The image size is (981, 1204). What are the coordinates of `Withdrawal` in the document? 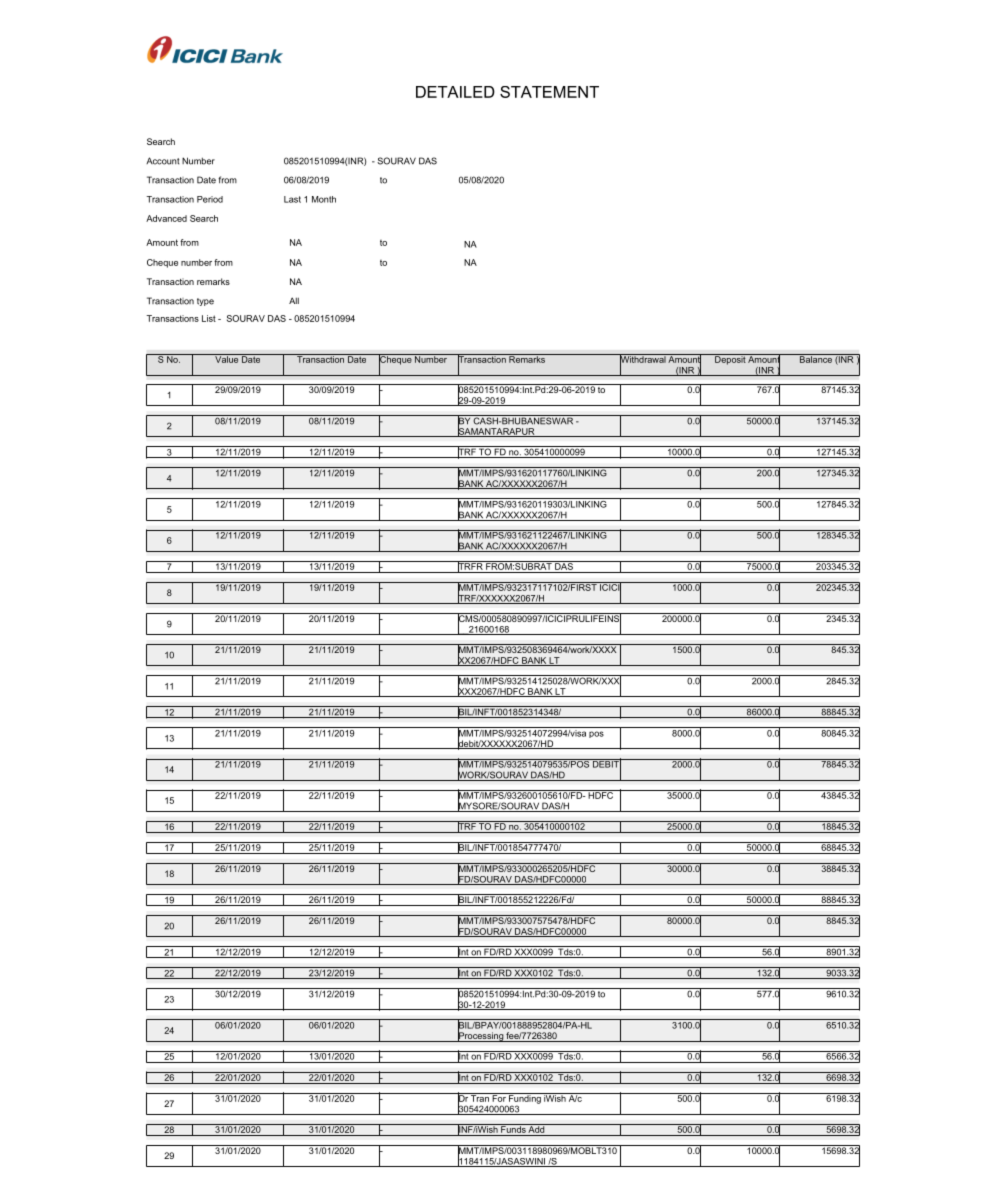 It's located at (642, 359).
